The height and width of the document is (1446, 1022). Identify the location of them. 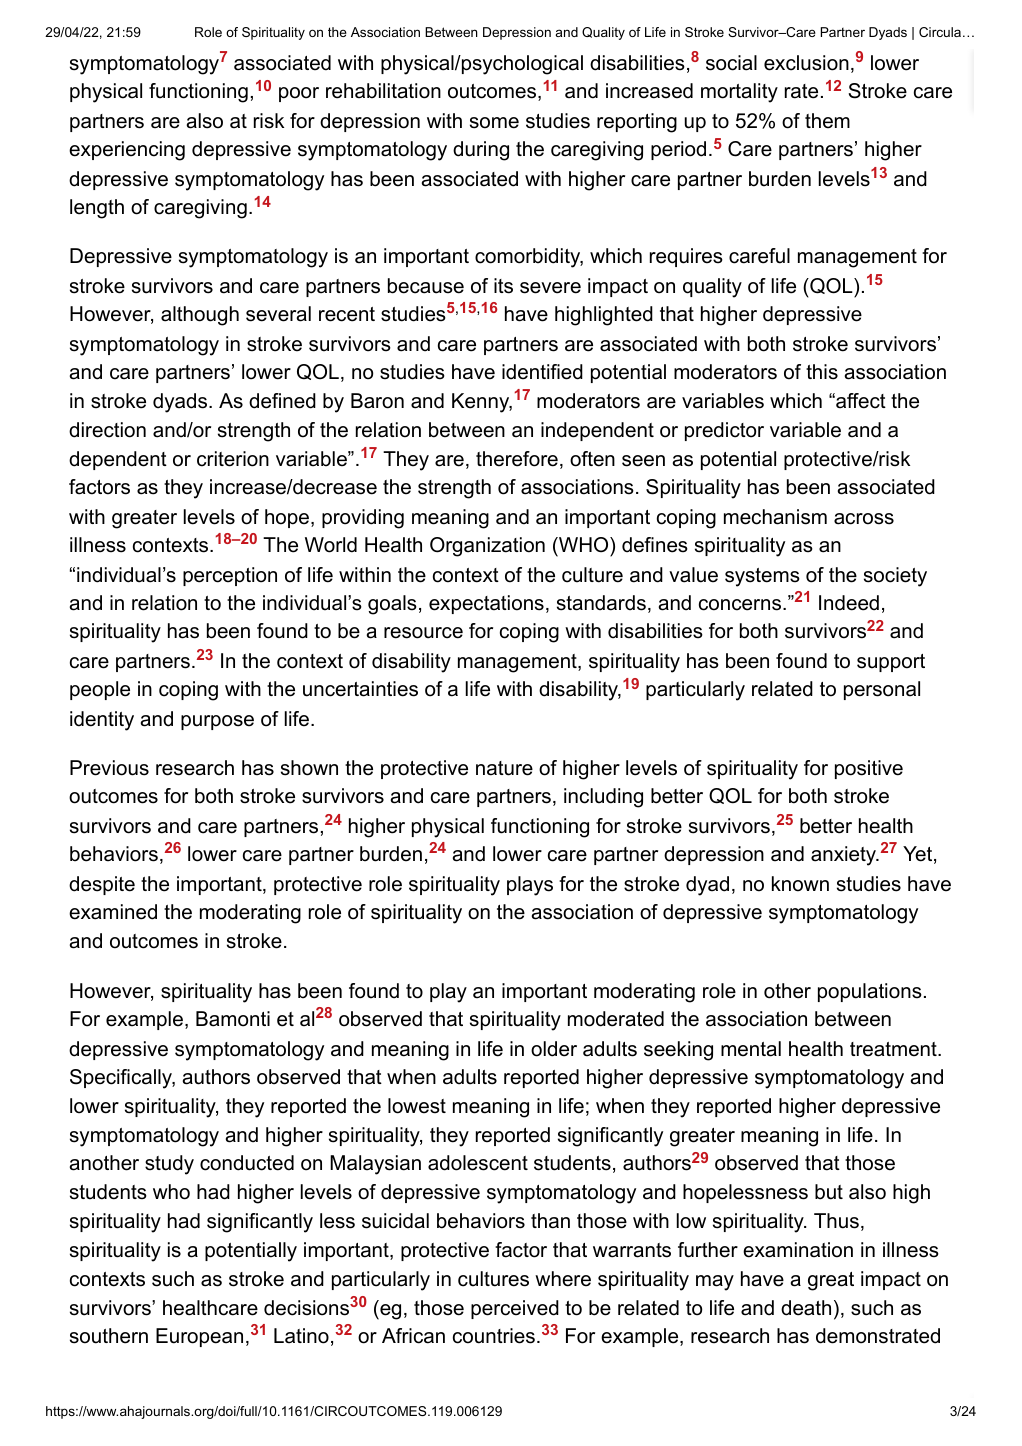
(827, 121).
